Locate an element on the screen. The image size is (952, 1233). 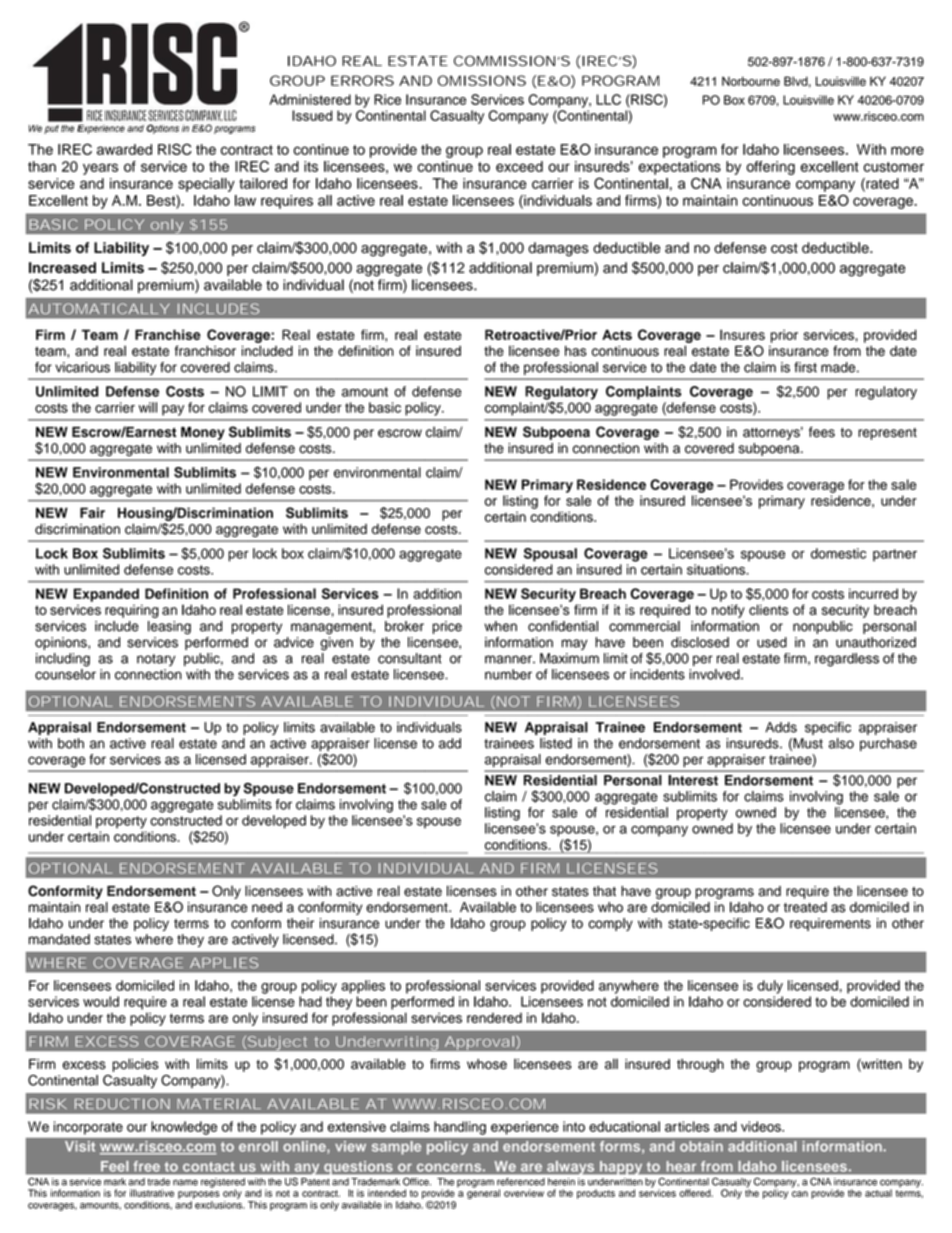
that is located at coordinates (604, 891).
